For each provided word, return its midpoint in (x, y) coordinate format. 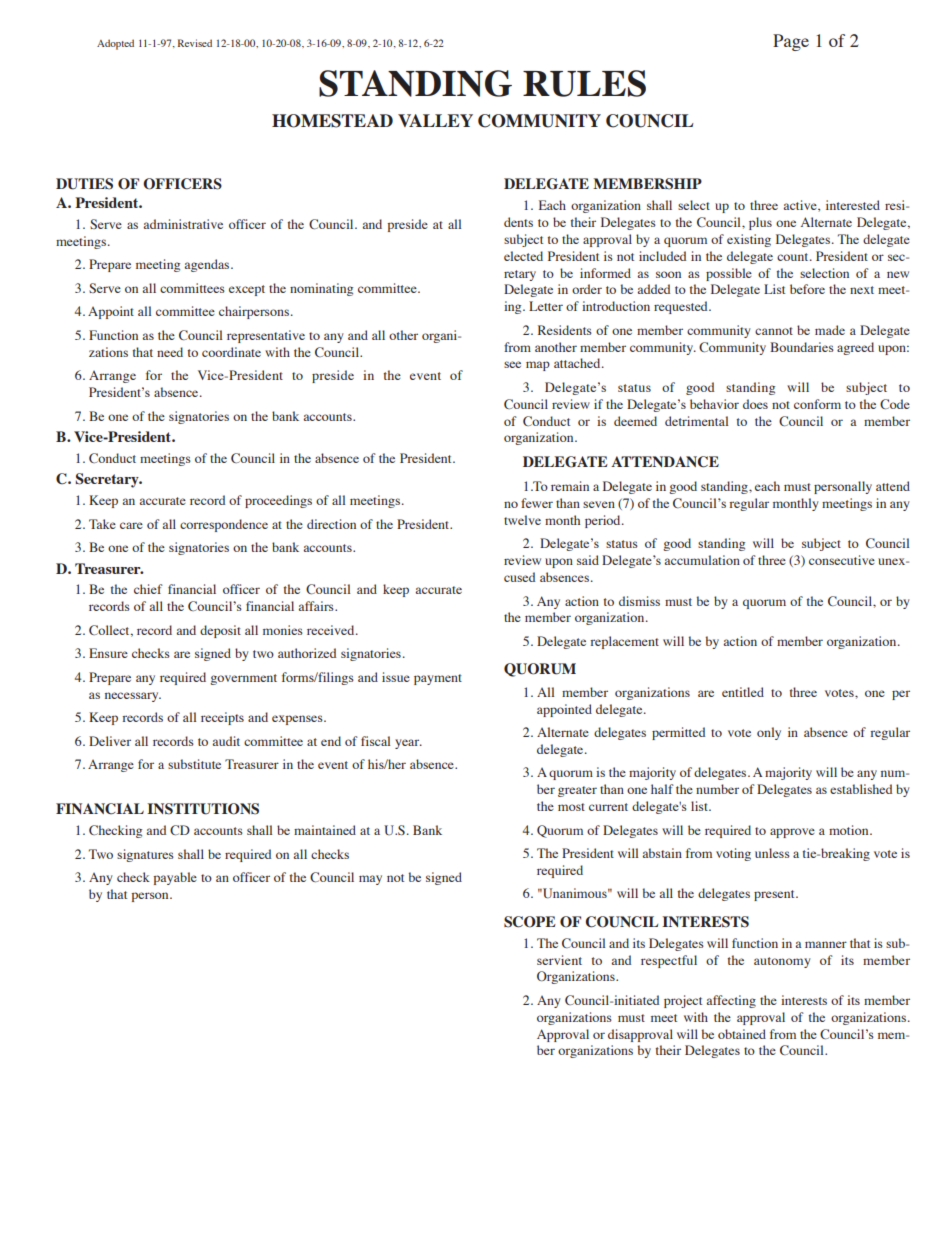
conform (817, 404)
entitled (743, 692)
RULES (584, 83)
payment (438, 679)
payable (175, 878)
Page (791, 42)
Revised (195, 43)
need (170, 352)
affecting (731, 1001)
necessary (133, 697)
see (512, 364)
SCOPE (530, 922)
